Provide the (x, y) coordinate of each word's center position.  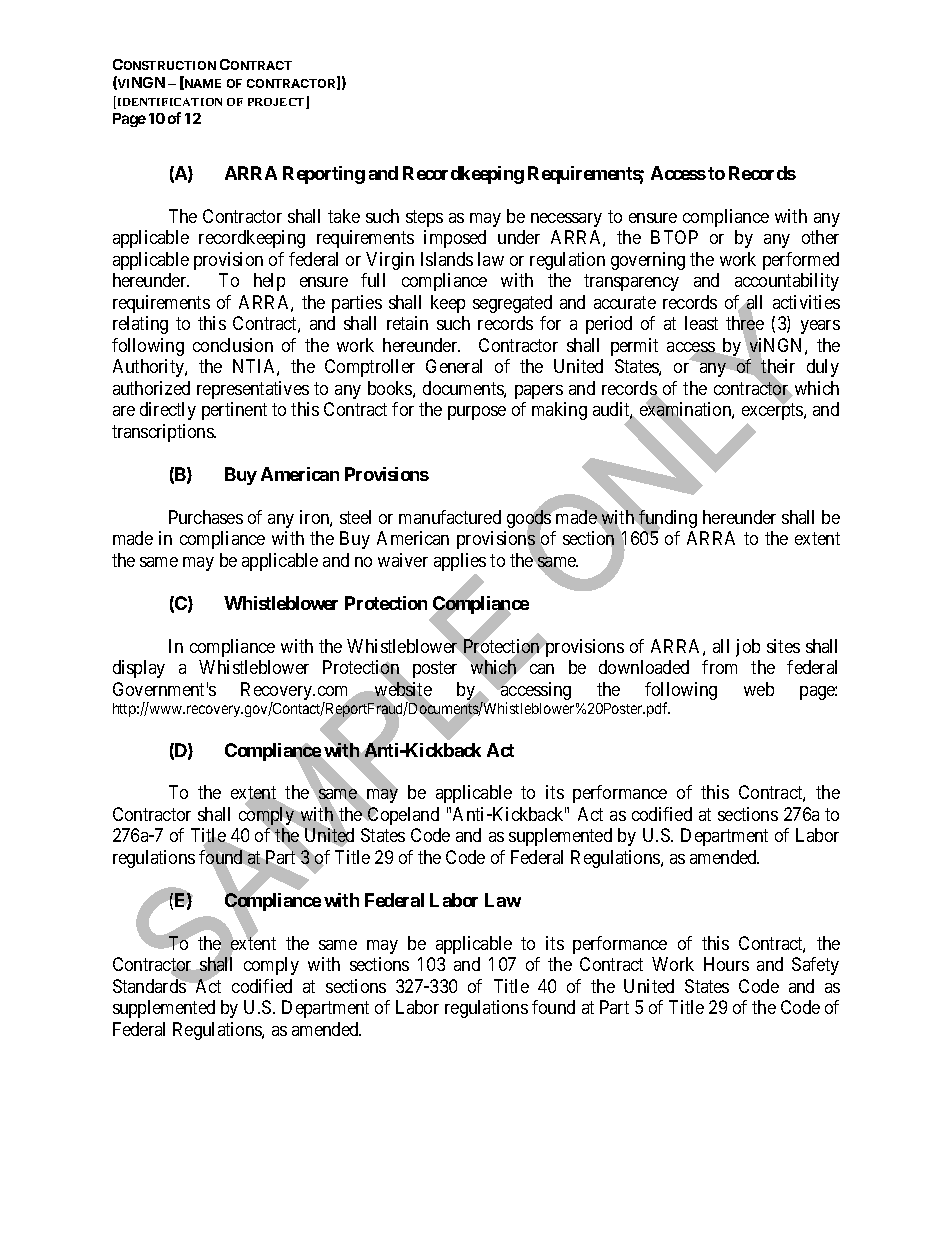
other (820, 237)
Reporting (324, 175)
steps (424, 218)
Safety (815, 966)
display (139, 669)
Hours (726, 964)
